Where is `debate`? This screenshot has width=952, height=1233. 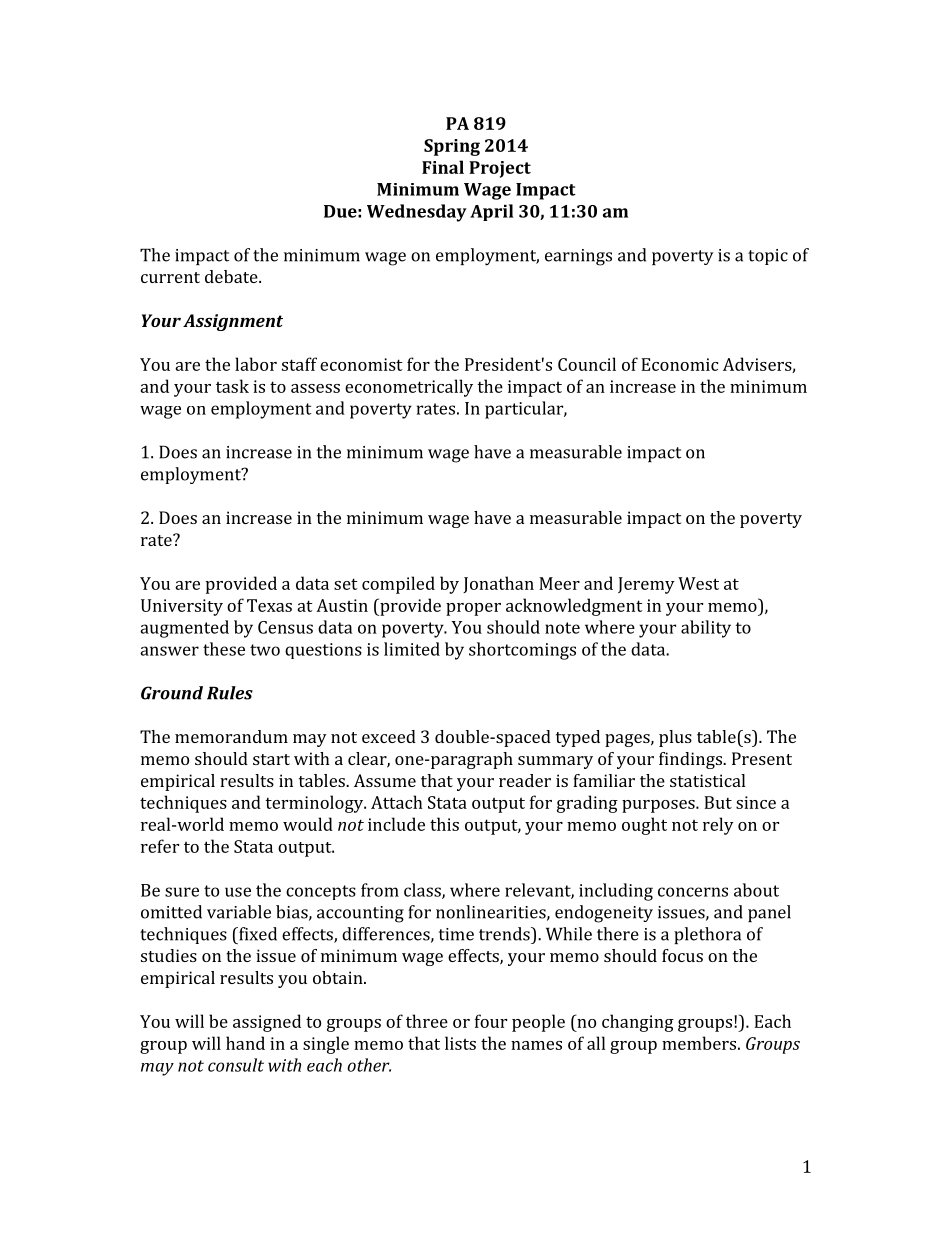
debate is located at coordinates (232, 276).
